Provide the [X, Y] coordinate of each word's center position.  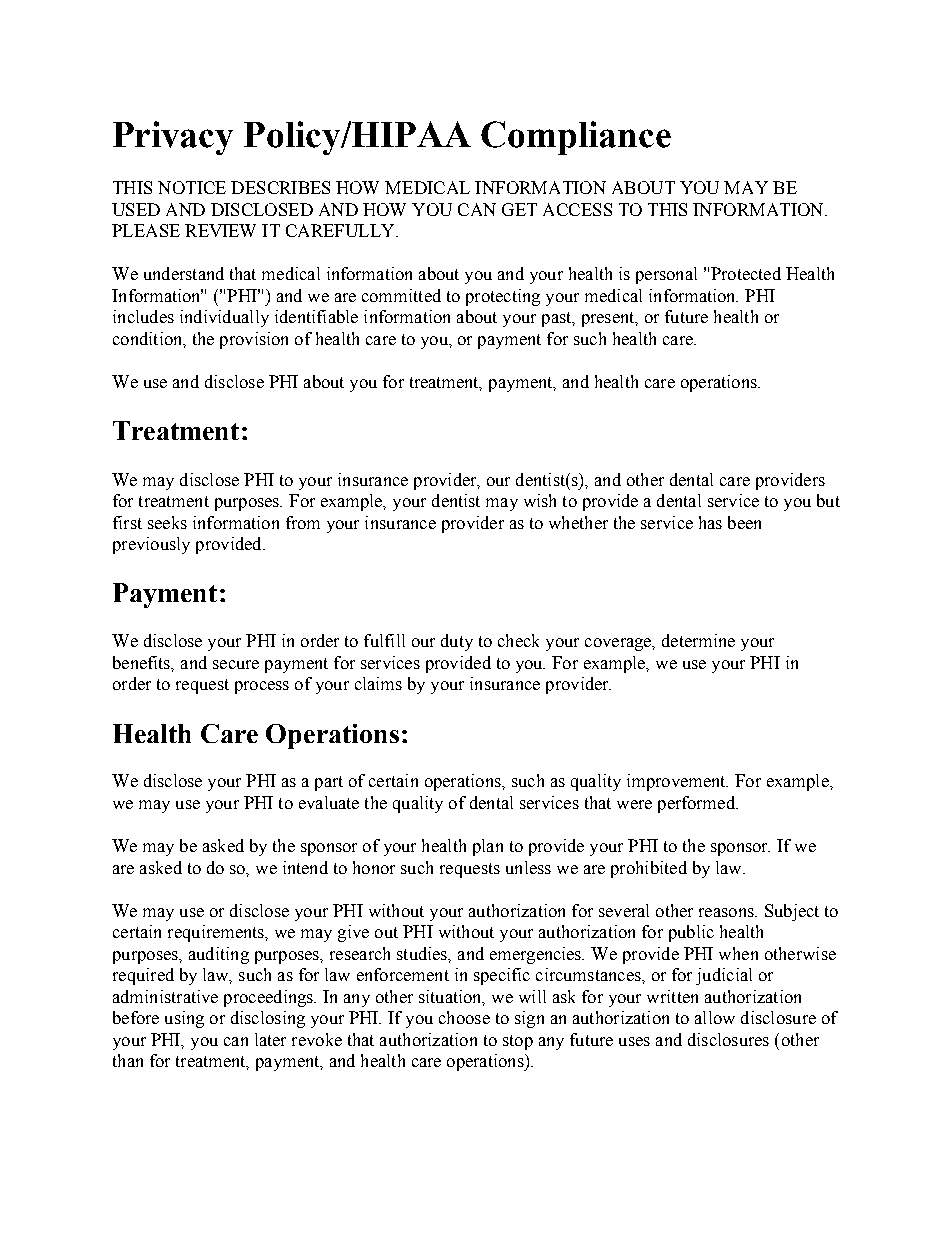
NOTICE [192, 187]
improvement [677, 782]
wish [540, 500]
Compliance [576, 138]
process [262, 687]
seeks [167, 522]
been [744, 522]
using [184, 1019]
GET [519, 209]
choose [464, 1017]
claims [378, 683]
